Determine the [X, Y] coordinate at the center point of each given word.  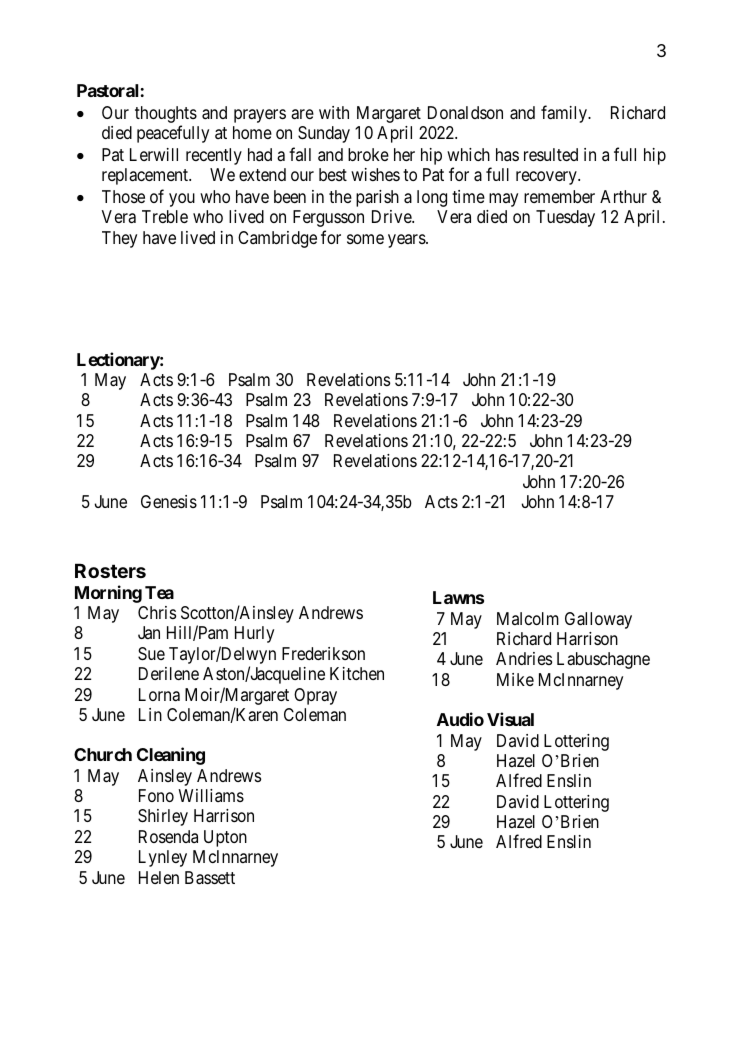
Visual [510, 719]
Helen [159, 877]
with [334, 112]
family [565, 114]
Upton [225, 838]
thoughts [166, 116]
